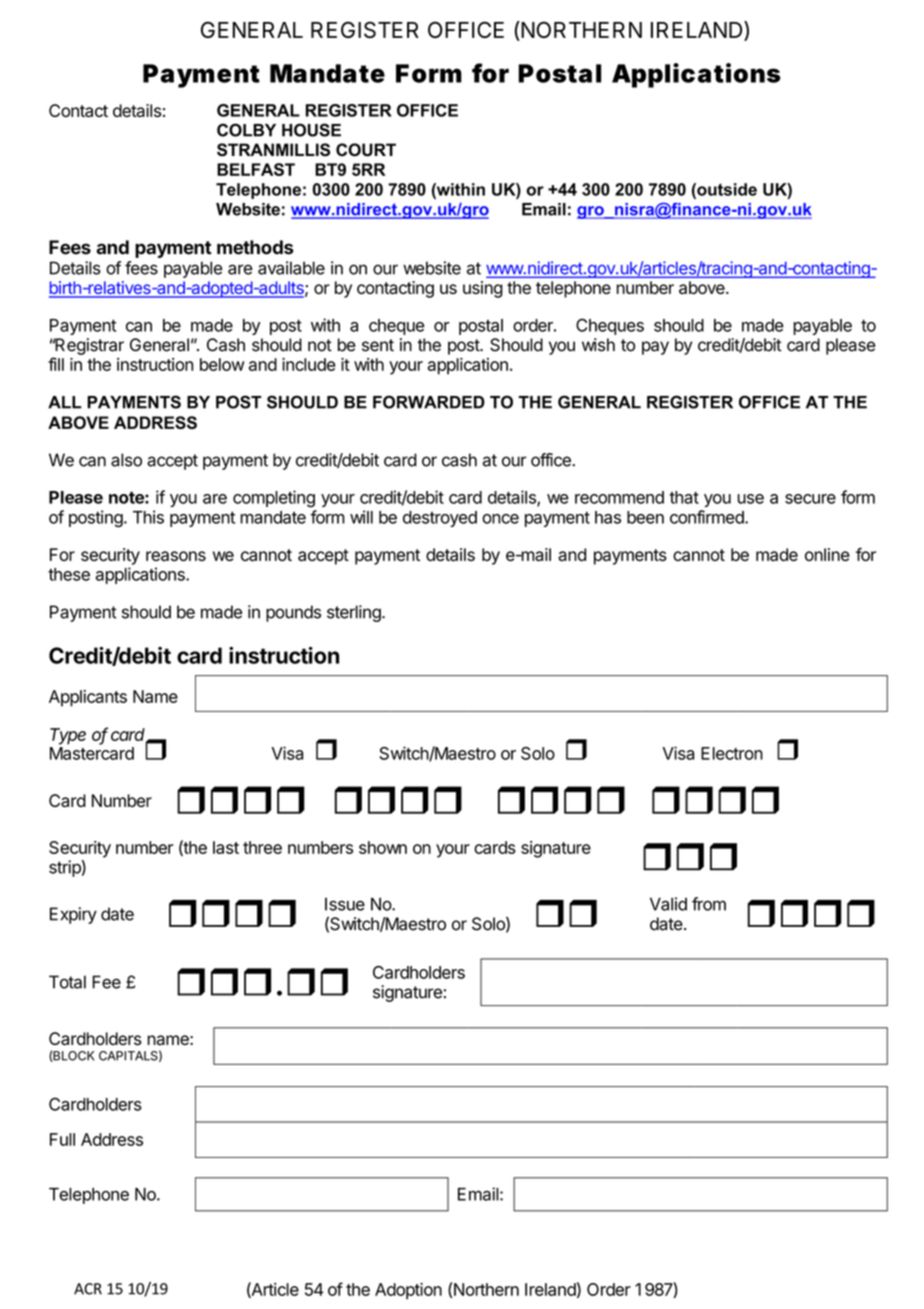  Describe the element at coordinates (345, 904) in the page. I see `Issue` at that location.
